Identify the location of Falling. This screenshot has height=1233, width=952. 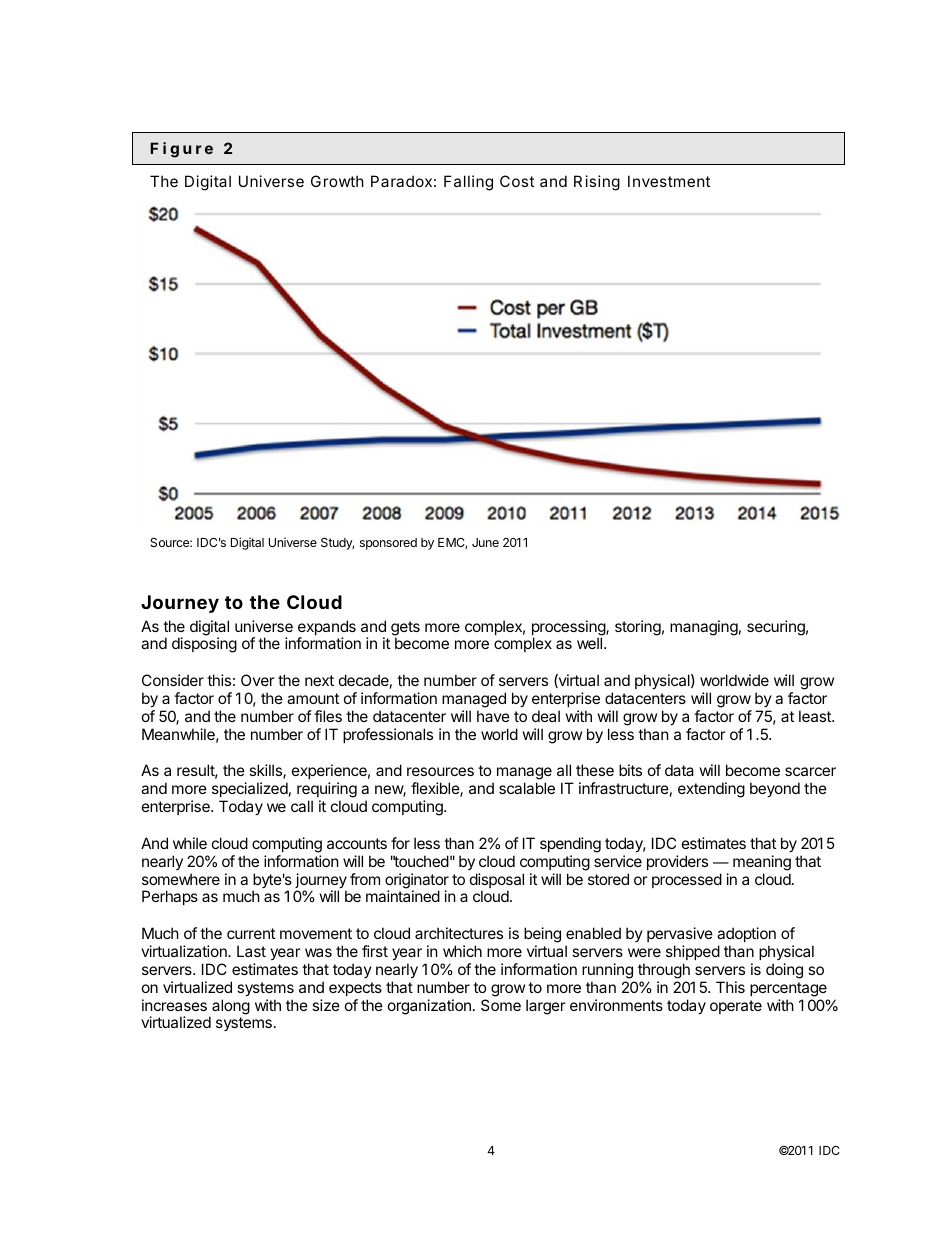
(468, 183).
